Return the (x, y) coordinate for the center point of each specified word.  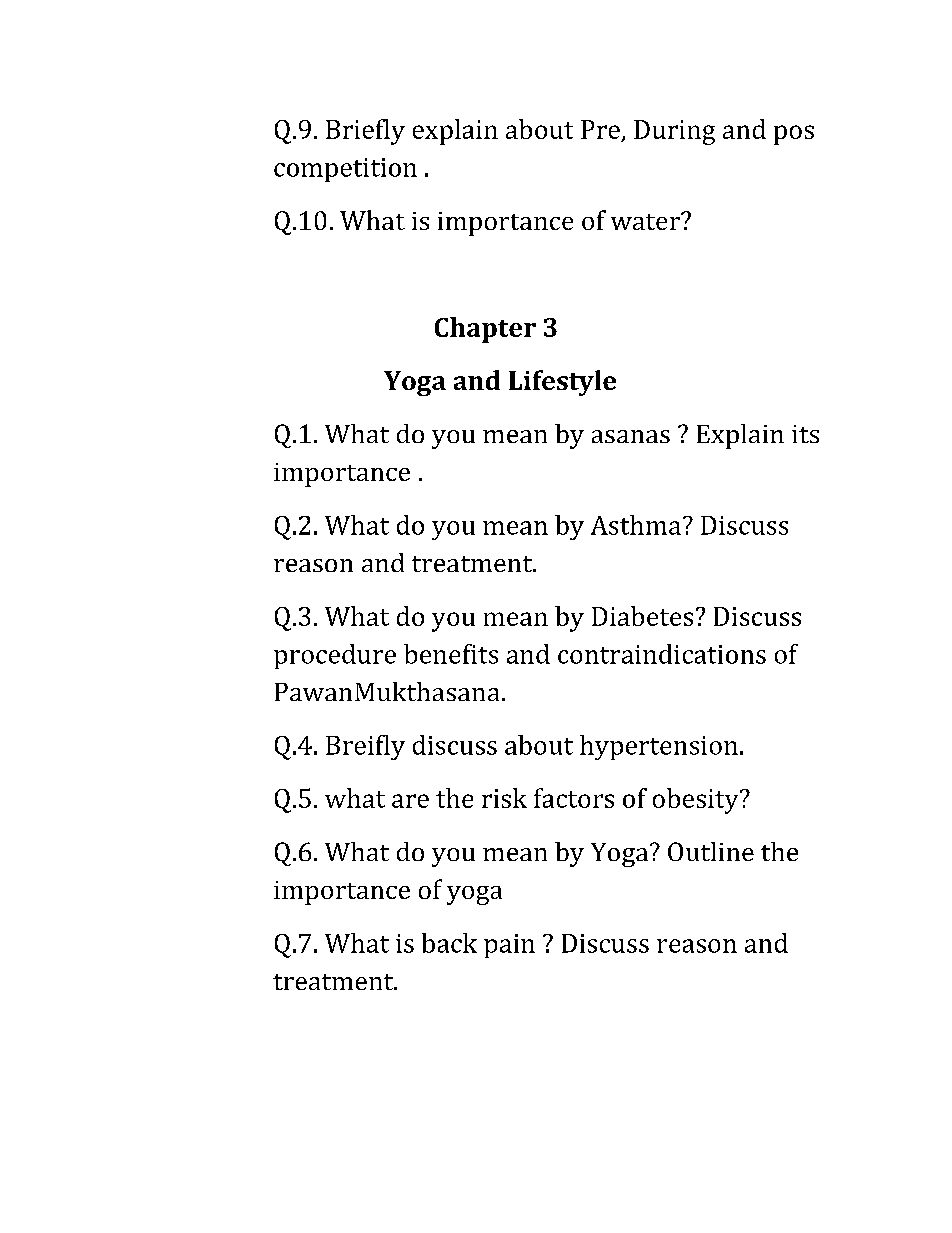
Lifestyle (562, 383)
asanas (631, 436)
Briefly (365, 132)
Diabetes (642, 616)
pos (794, 135)
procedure (335, 656)
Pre (600, 129)
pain (509, 946)
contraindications (662, 654)
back (449, 943)
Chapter (485, 330)
